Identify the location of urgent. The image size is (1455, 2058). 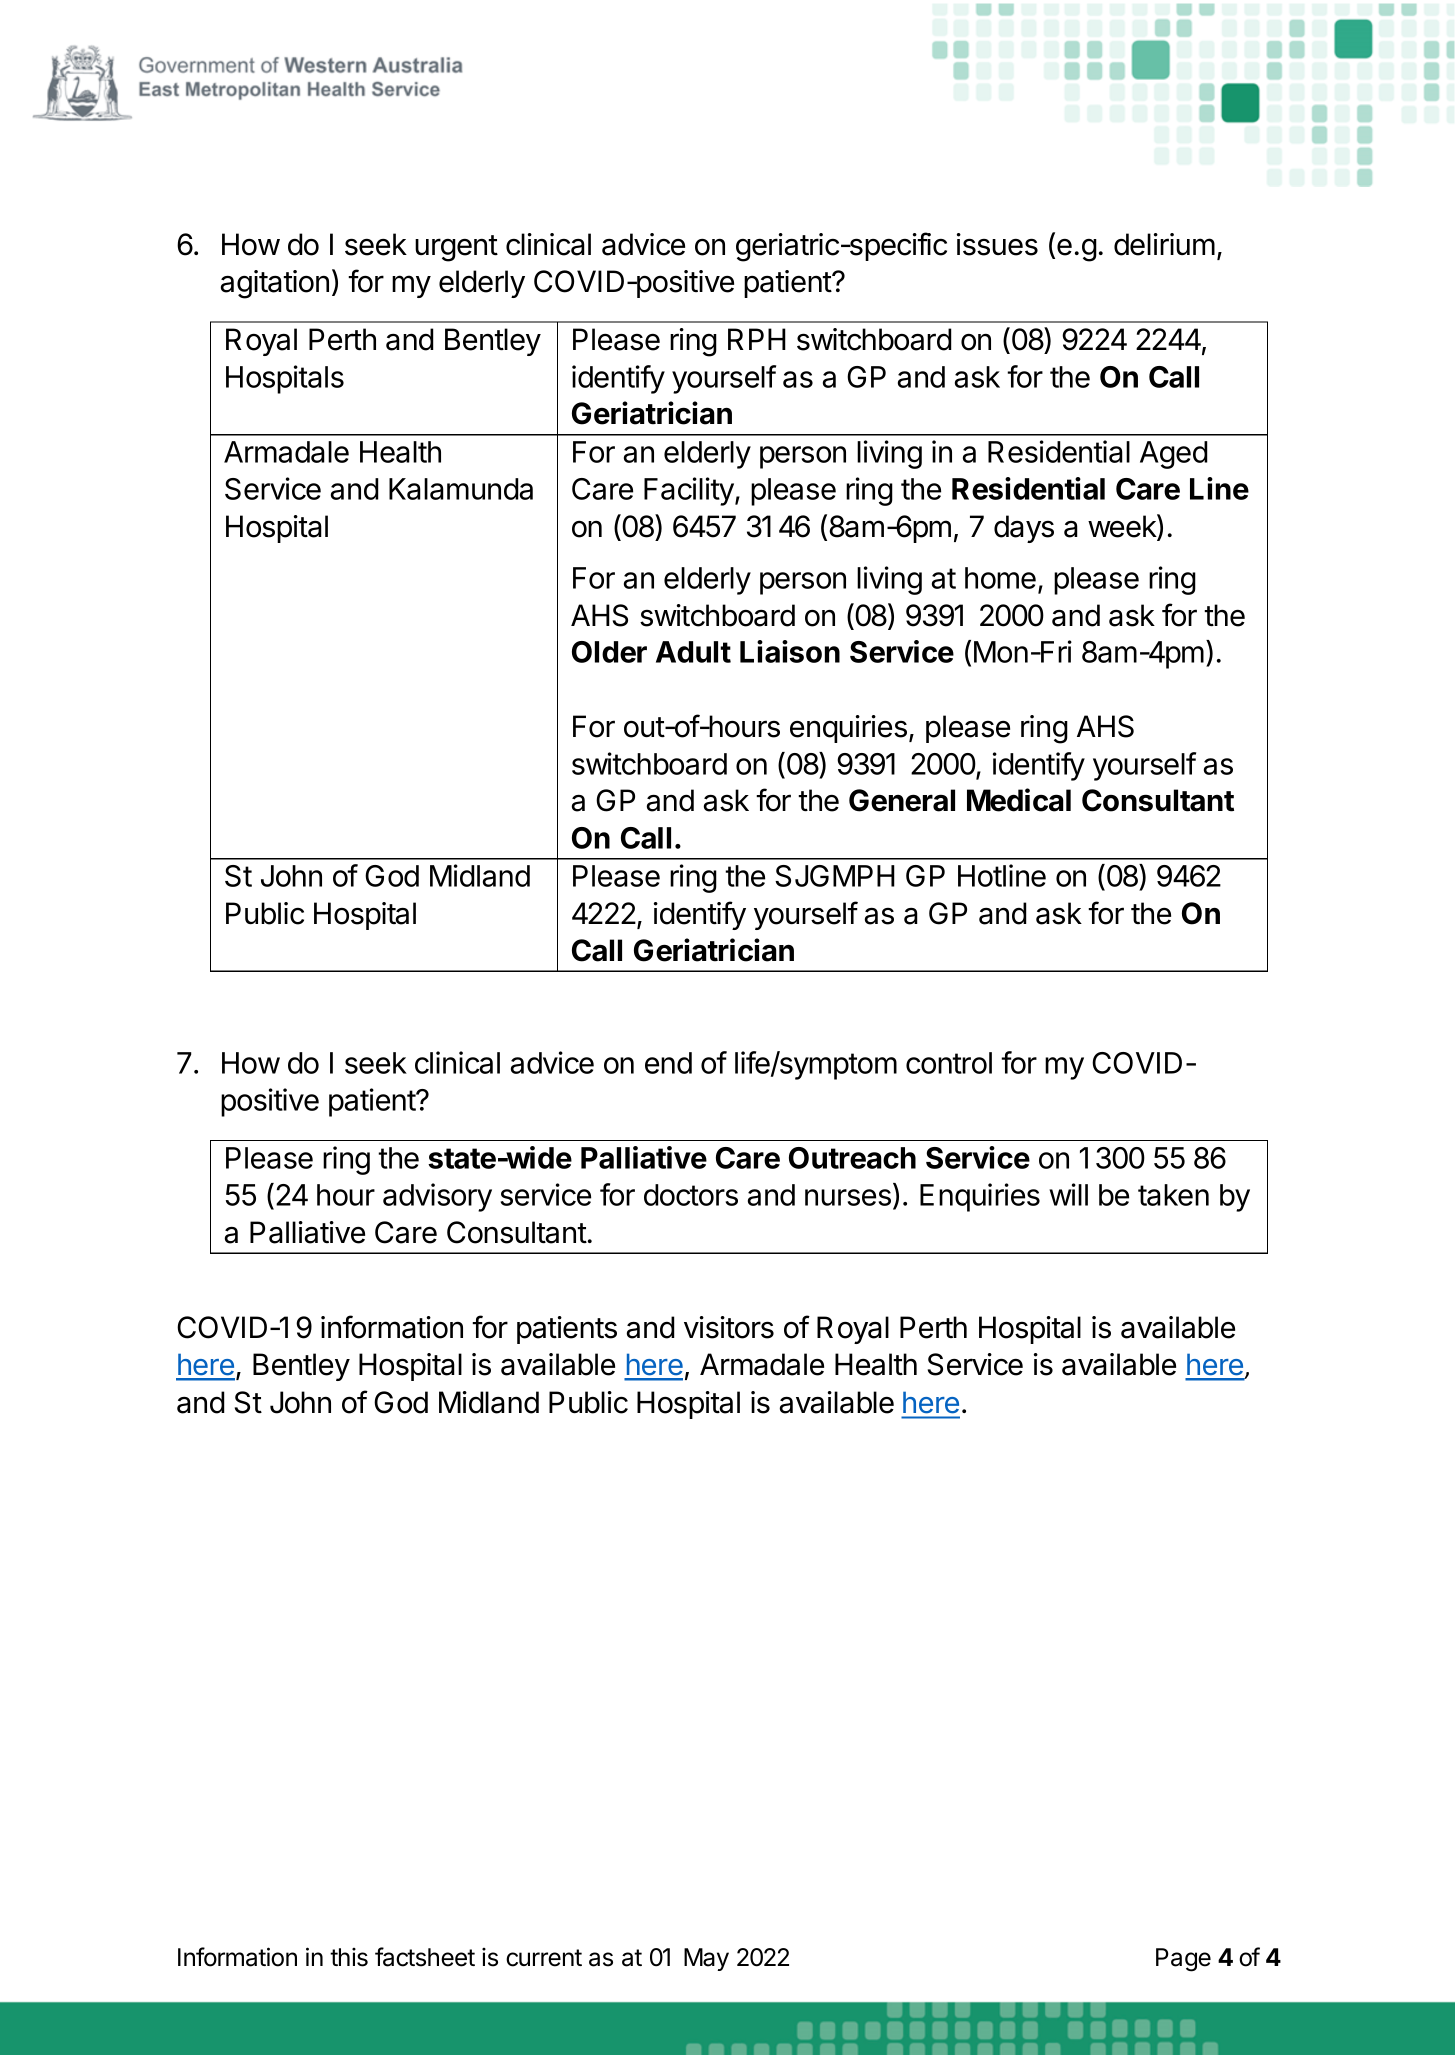
(456, 248).
